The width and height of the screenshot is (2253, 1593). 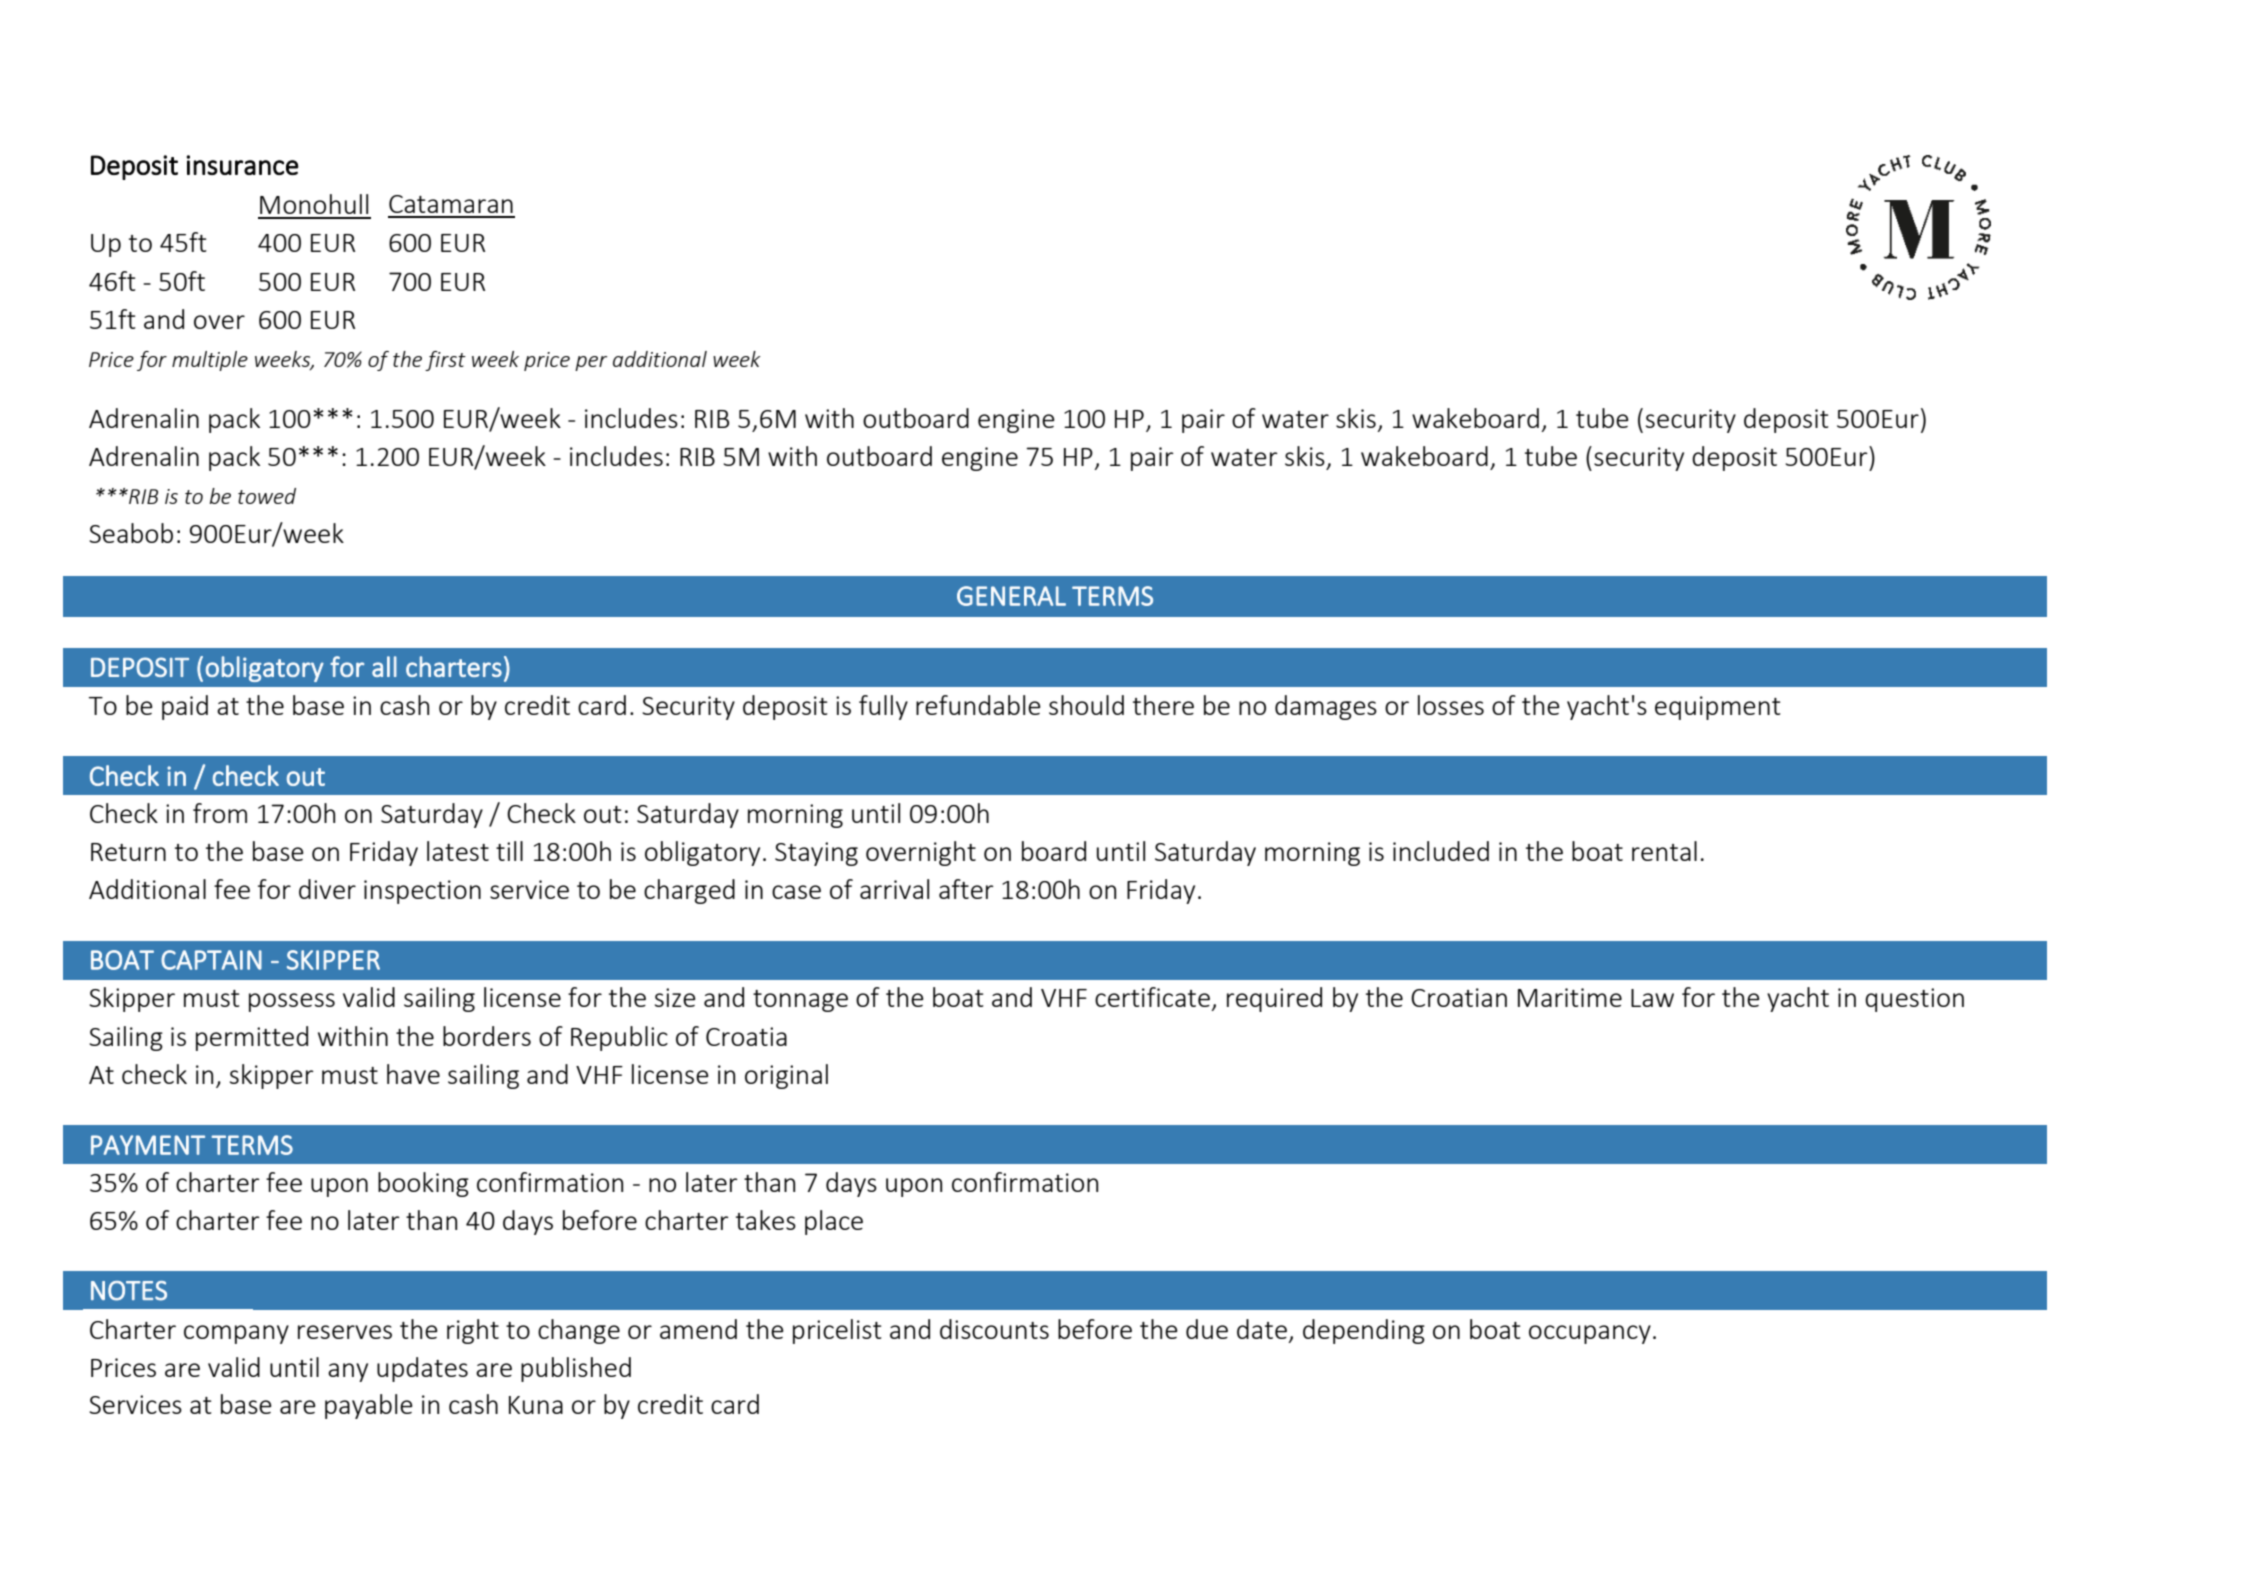 What do you see at coordinates (1451, 705) in the screenshot?
I see `losses` at bounding box center [1451, 705].
